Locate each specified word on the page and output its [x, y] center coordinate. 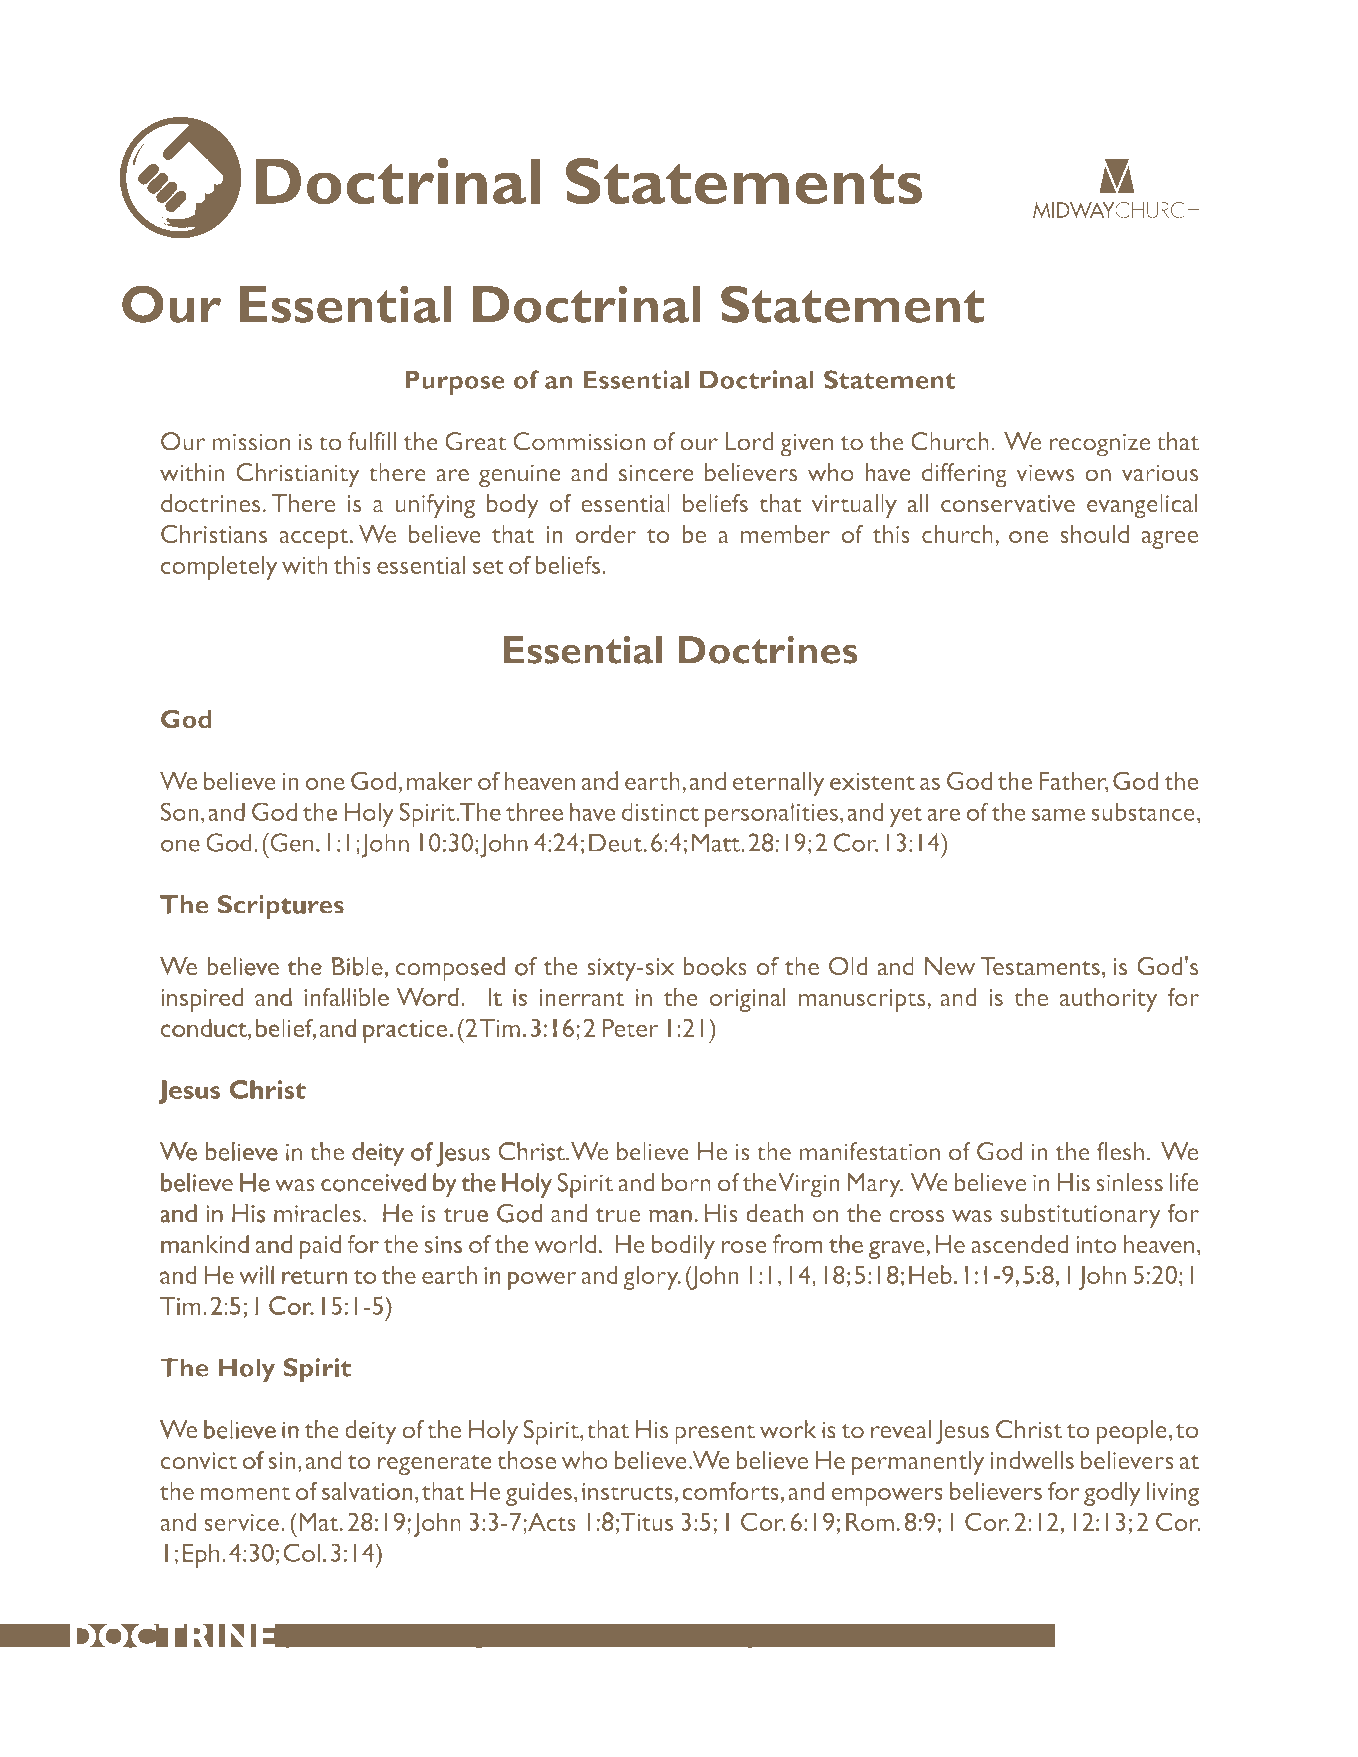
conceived [373, 1182]
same [1058, 814]
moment [245, 1493]
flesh [1120, 1151]
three [534, 811]
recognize [1100, 445]
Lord [749, 441]
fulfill [372, 441]
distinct [660, 811]
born [686, 1182]
